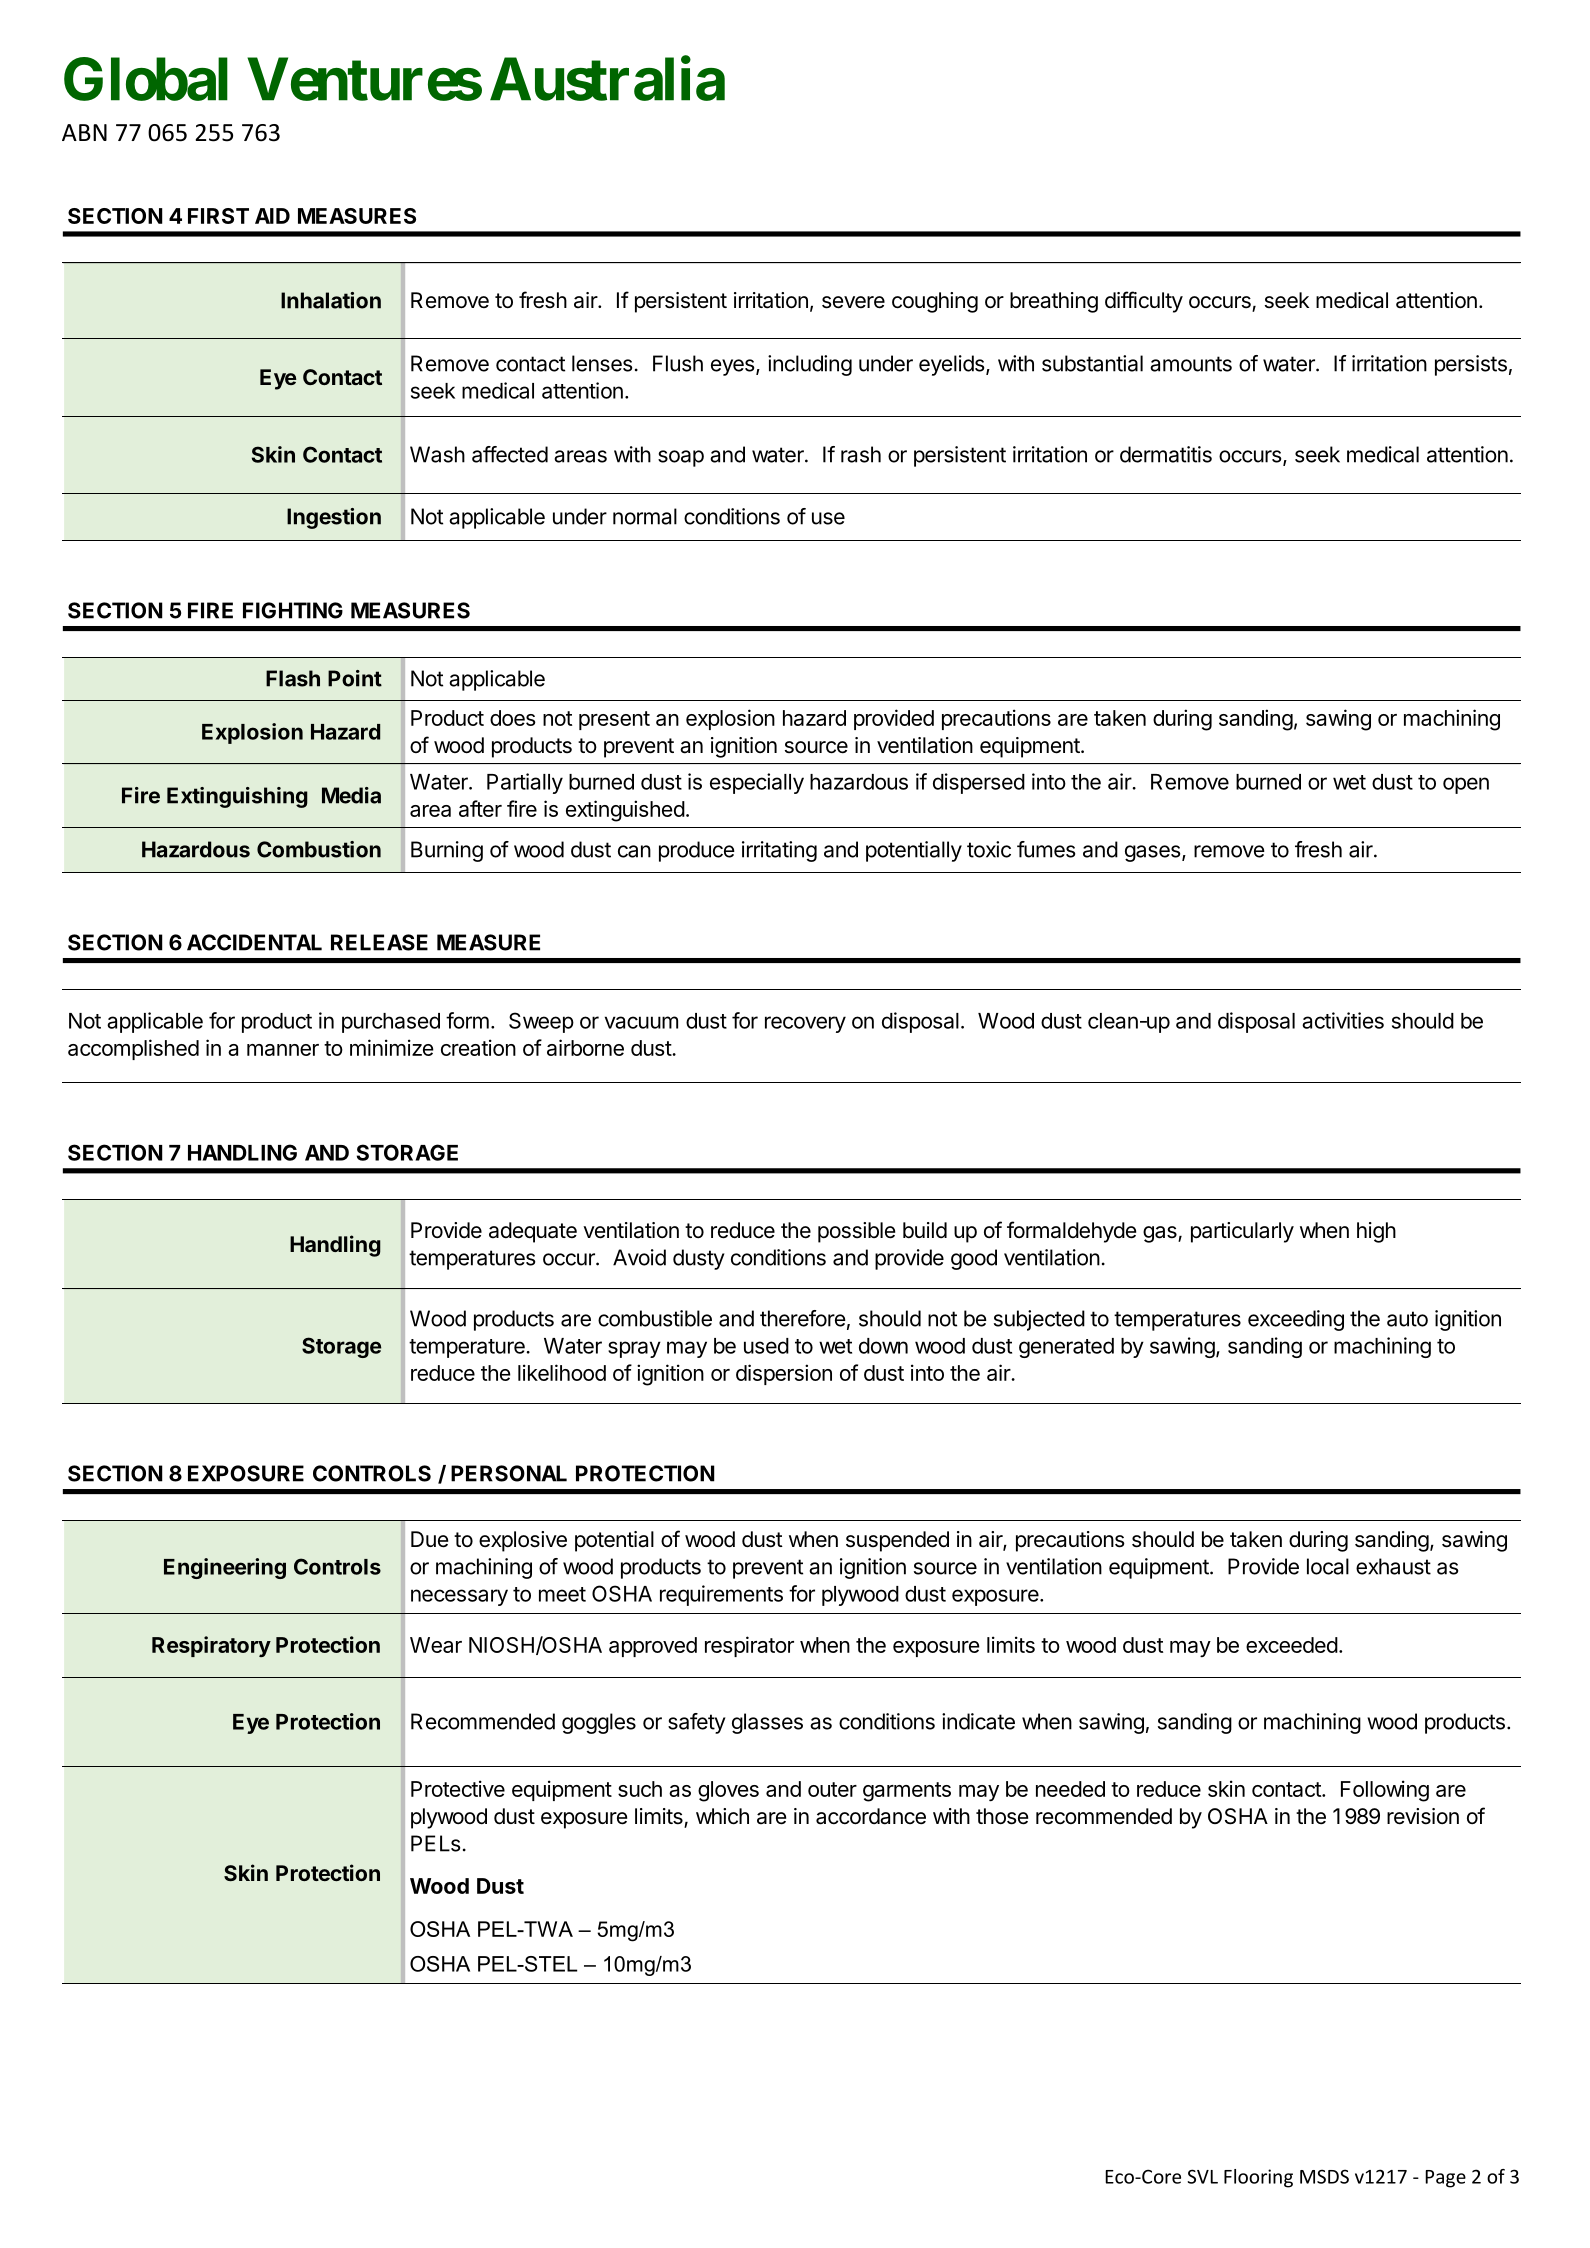 The width and height of the screenshot is (1590, 2248). What do you see at coordinates (1324, 2176) in the screenshot?
I see `MSDS` at bounding box center [1324, 2176].
